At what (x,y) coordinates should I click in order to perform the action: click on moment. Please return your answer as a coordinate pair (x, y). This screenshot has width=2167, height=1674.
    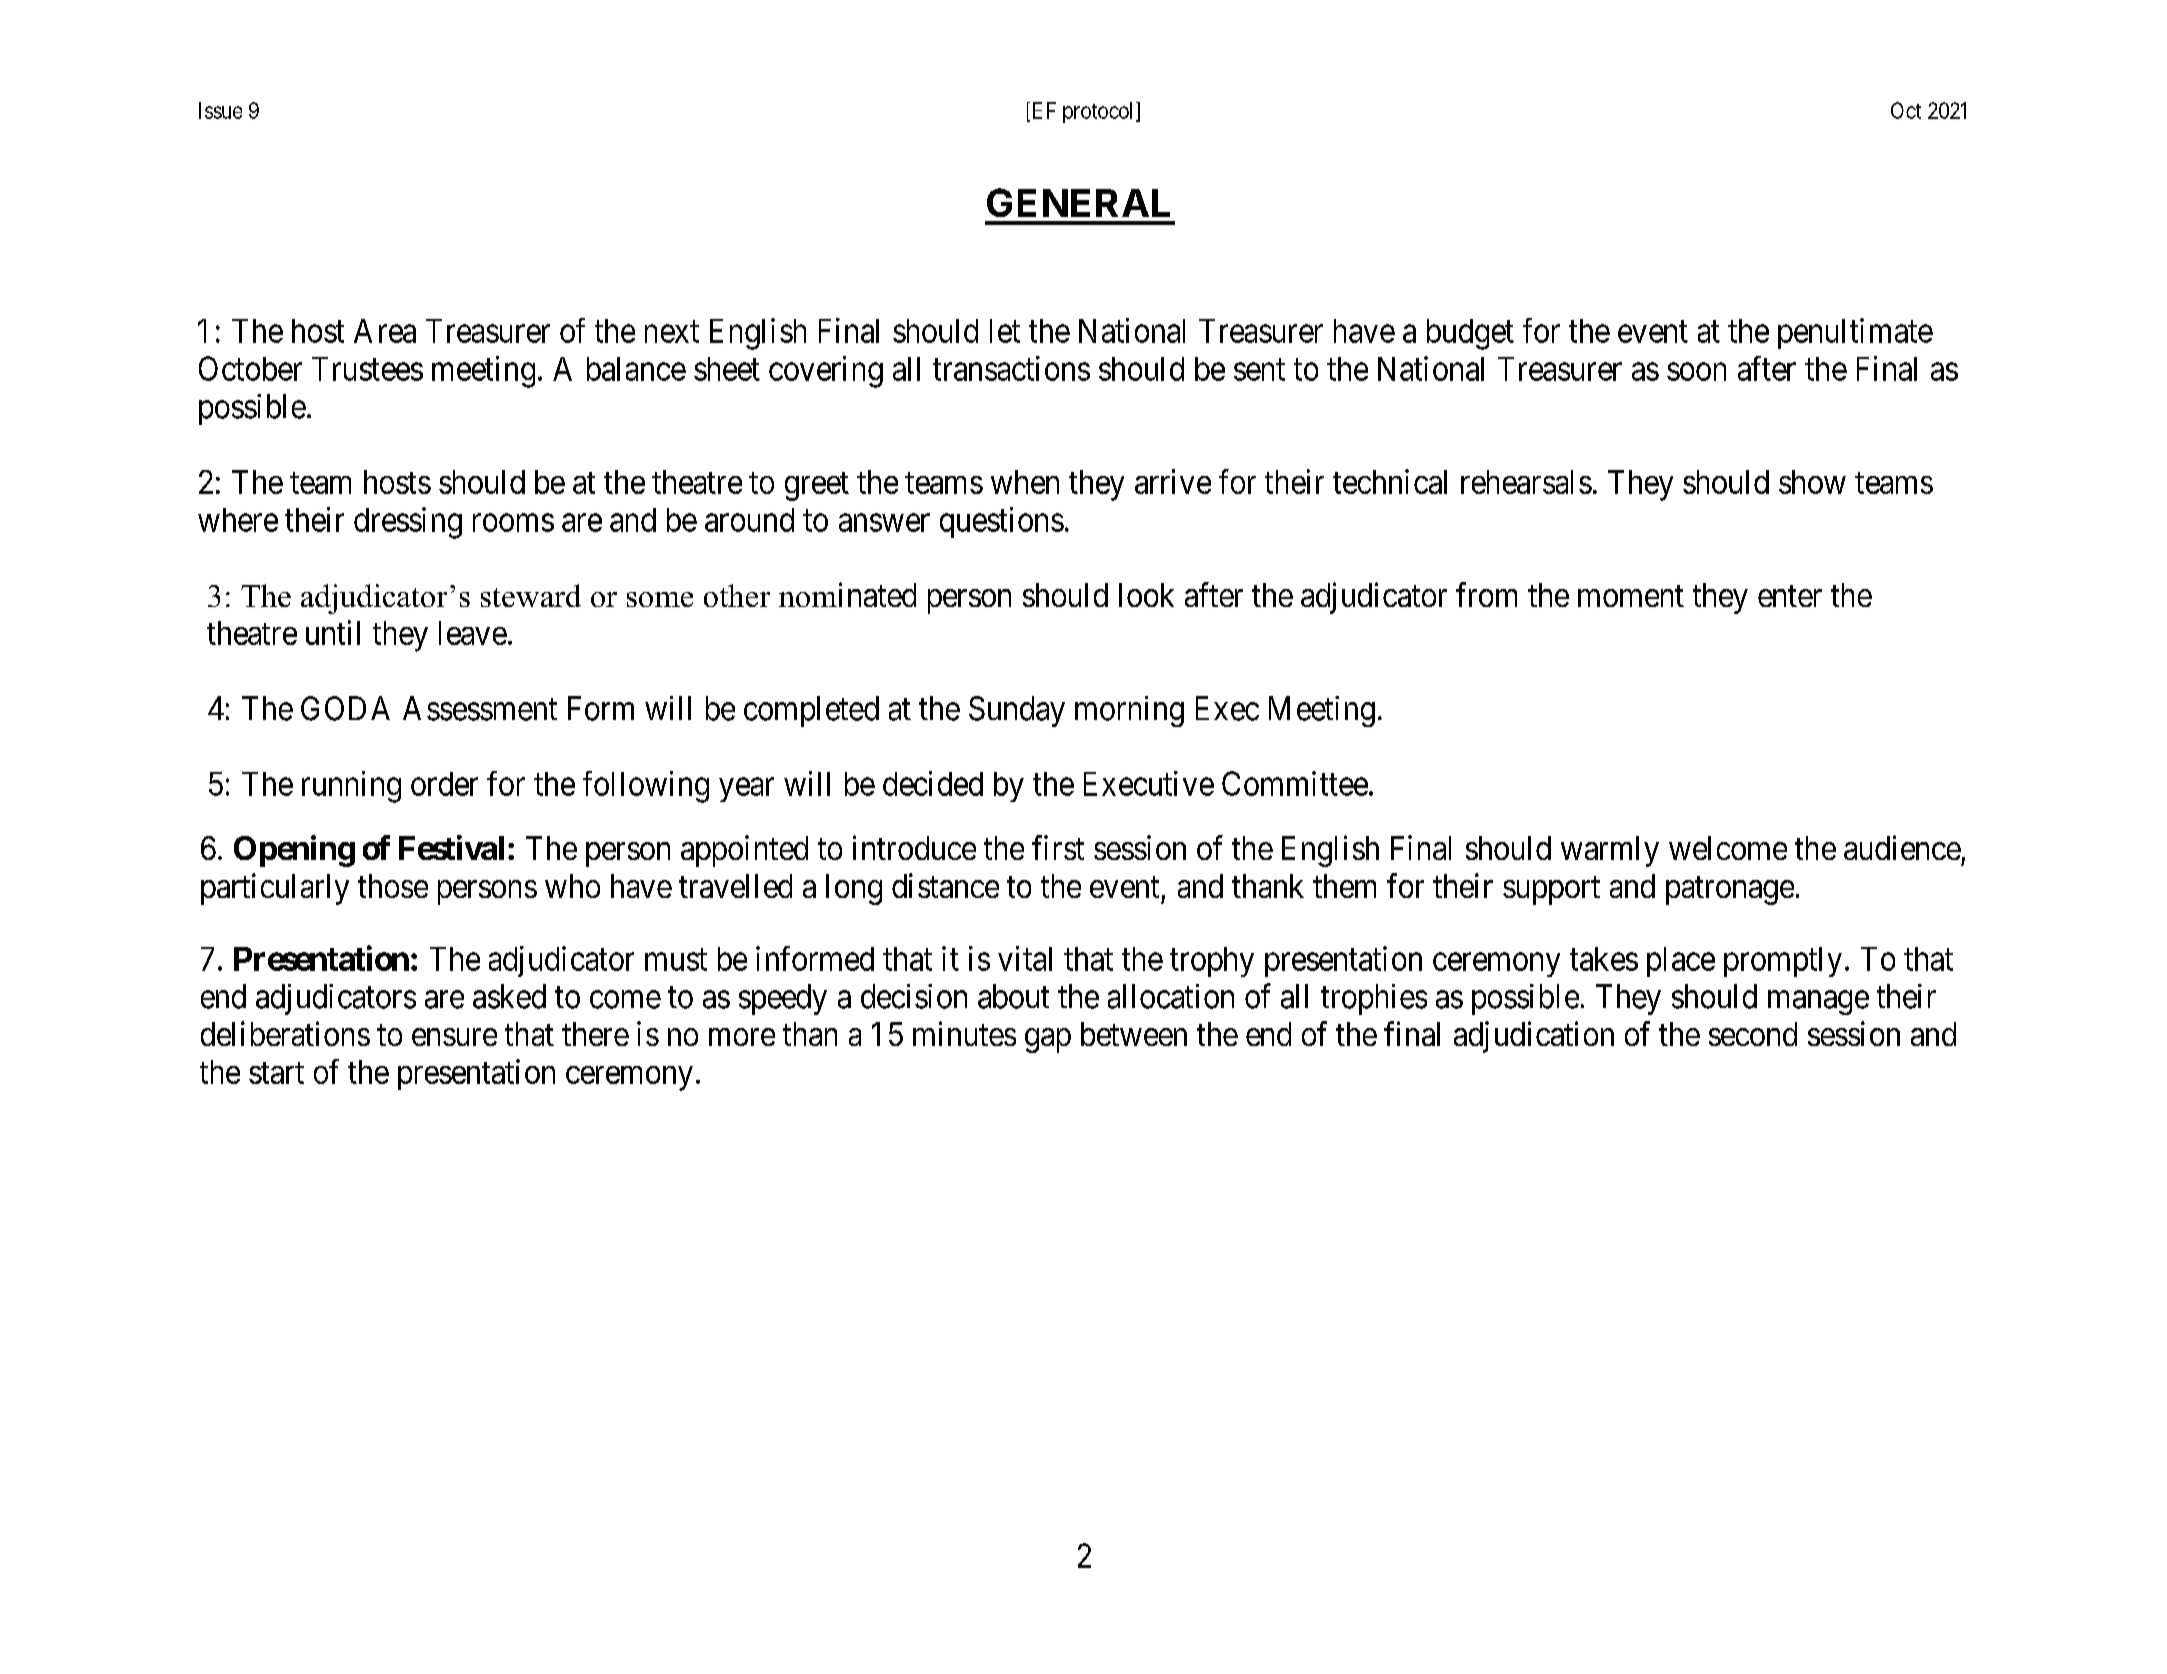
    Looking at the image, I should click on (1631, 596).
